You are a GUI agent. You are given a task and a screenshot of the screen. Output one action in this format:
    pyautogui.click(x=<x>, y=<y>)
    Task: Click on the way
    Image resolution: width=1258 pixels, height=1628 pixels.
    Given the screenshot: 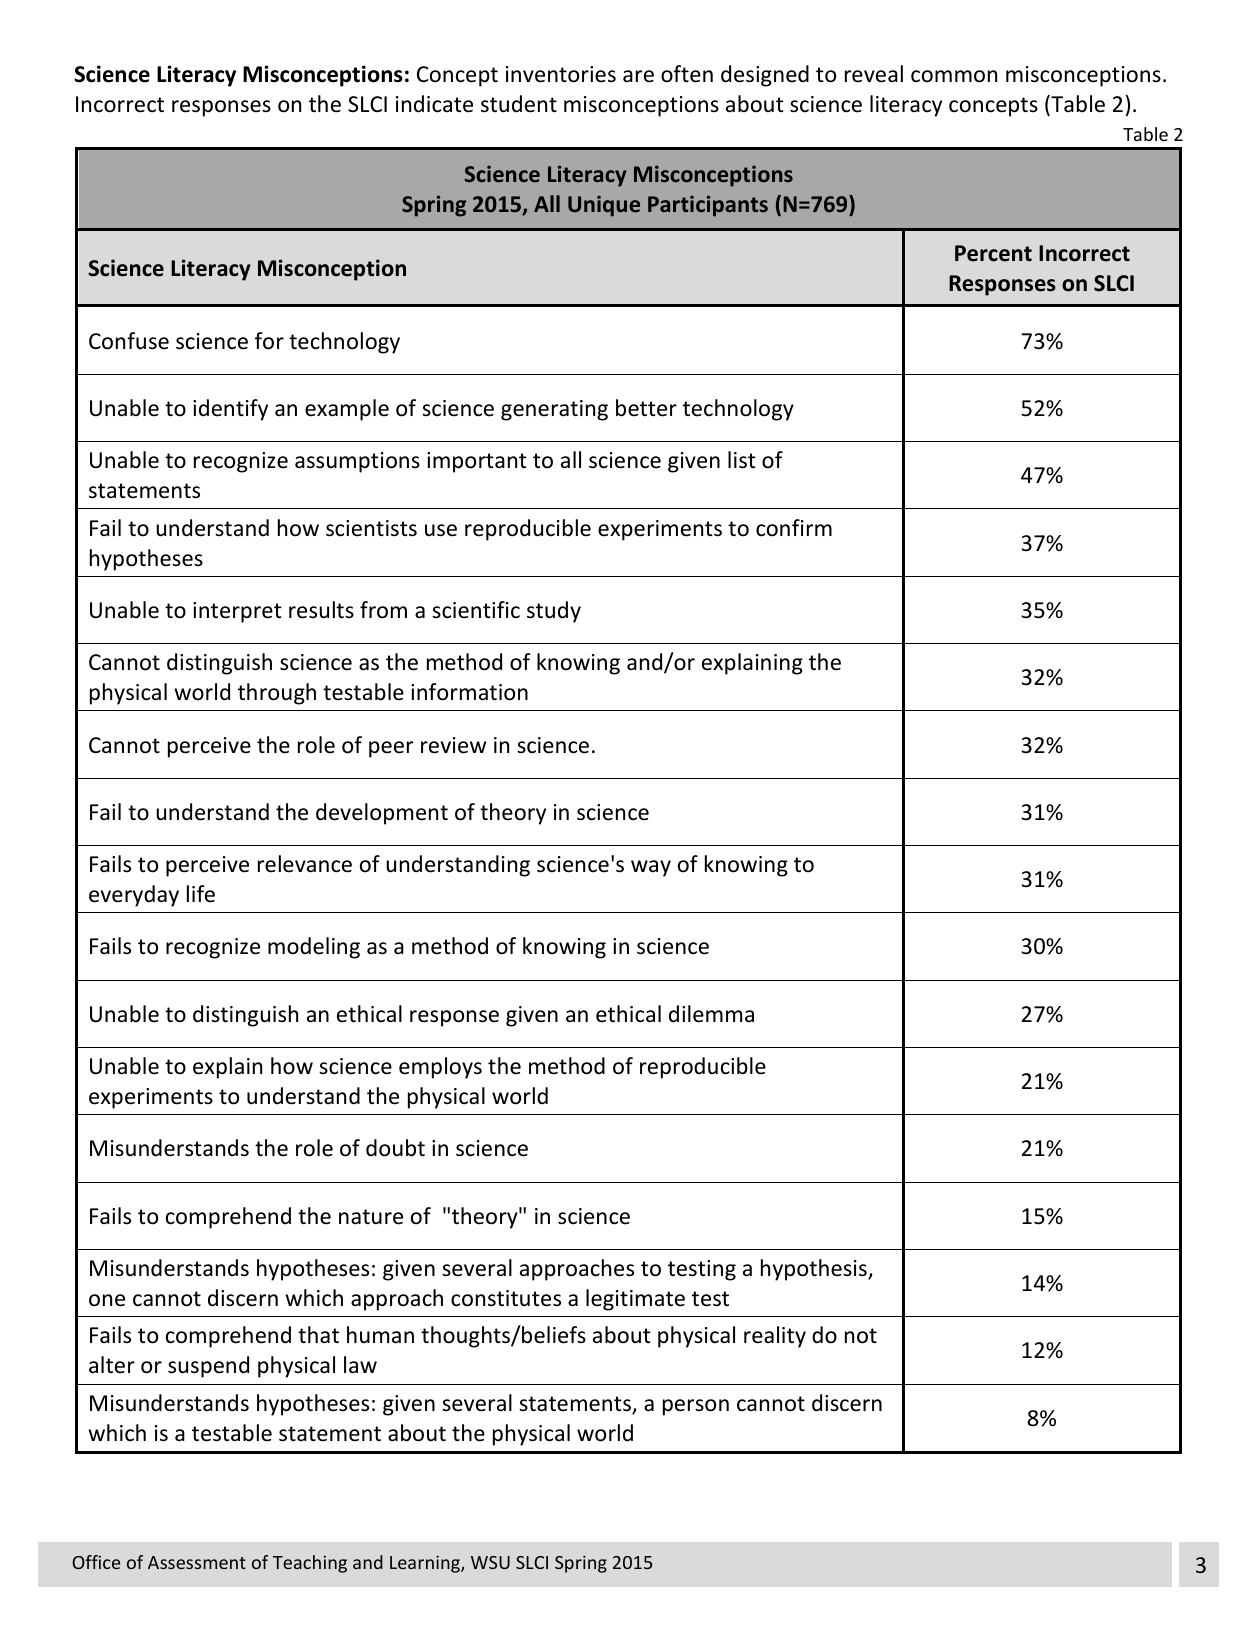 What is the action you would take?
    pyautogui.click(x=651, y=868)
